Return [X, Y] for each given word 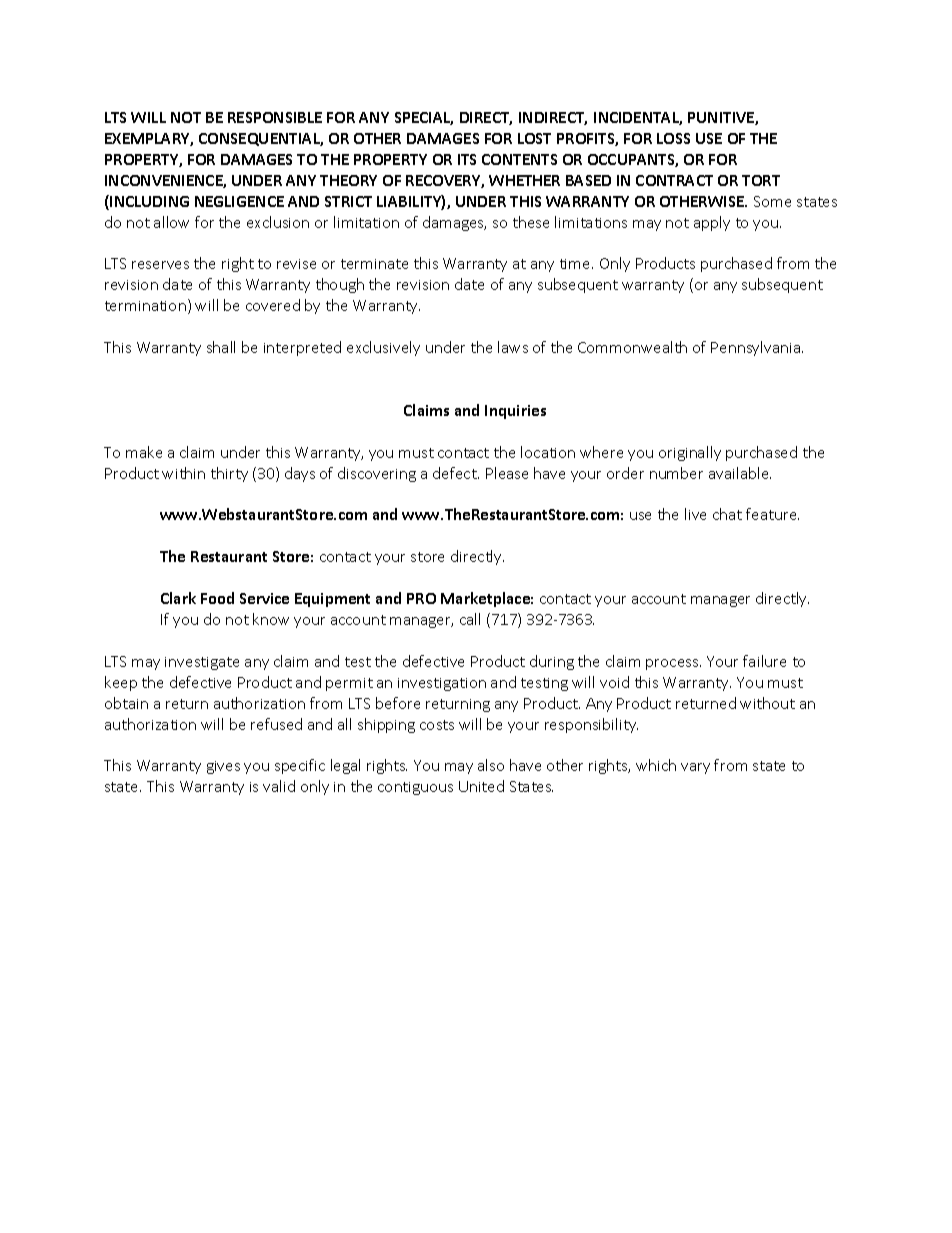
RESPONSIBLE [275, 117]
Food [217, 598]
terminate [374, 264]
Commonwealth [632, 347]
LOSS [673, 138]
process [673, 664]
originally [690, 453]
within [183, 473]
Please [507, 473]
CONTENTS [519, 159]
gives [223, 767]
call [470, 619]
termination [145, 306]
